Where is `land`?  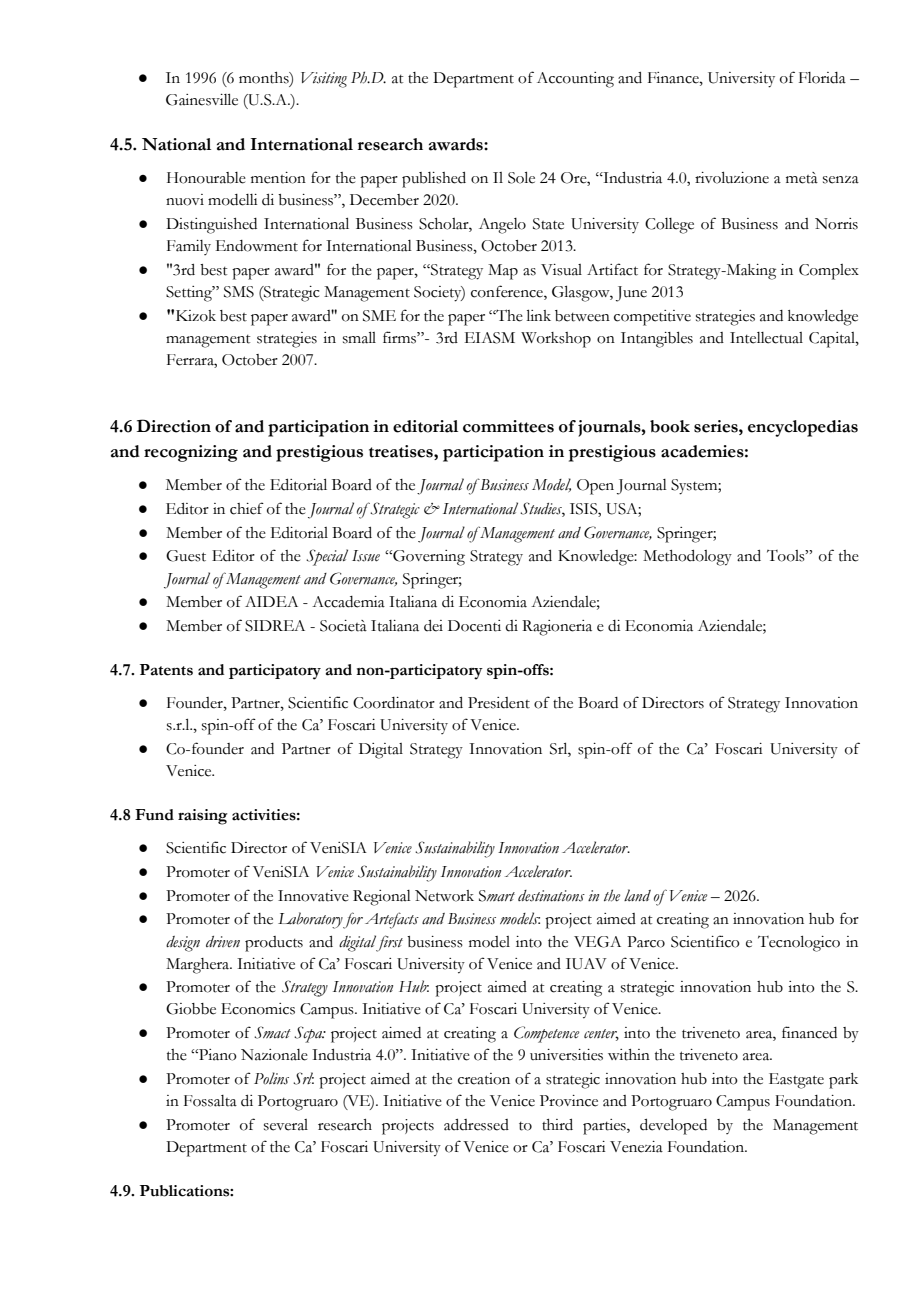 land is located at coordinates (637, 895).
